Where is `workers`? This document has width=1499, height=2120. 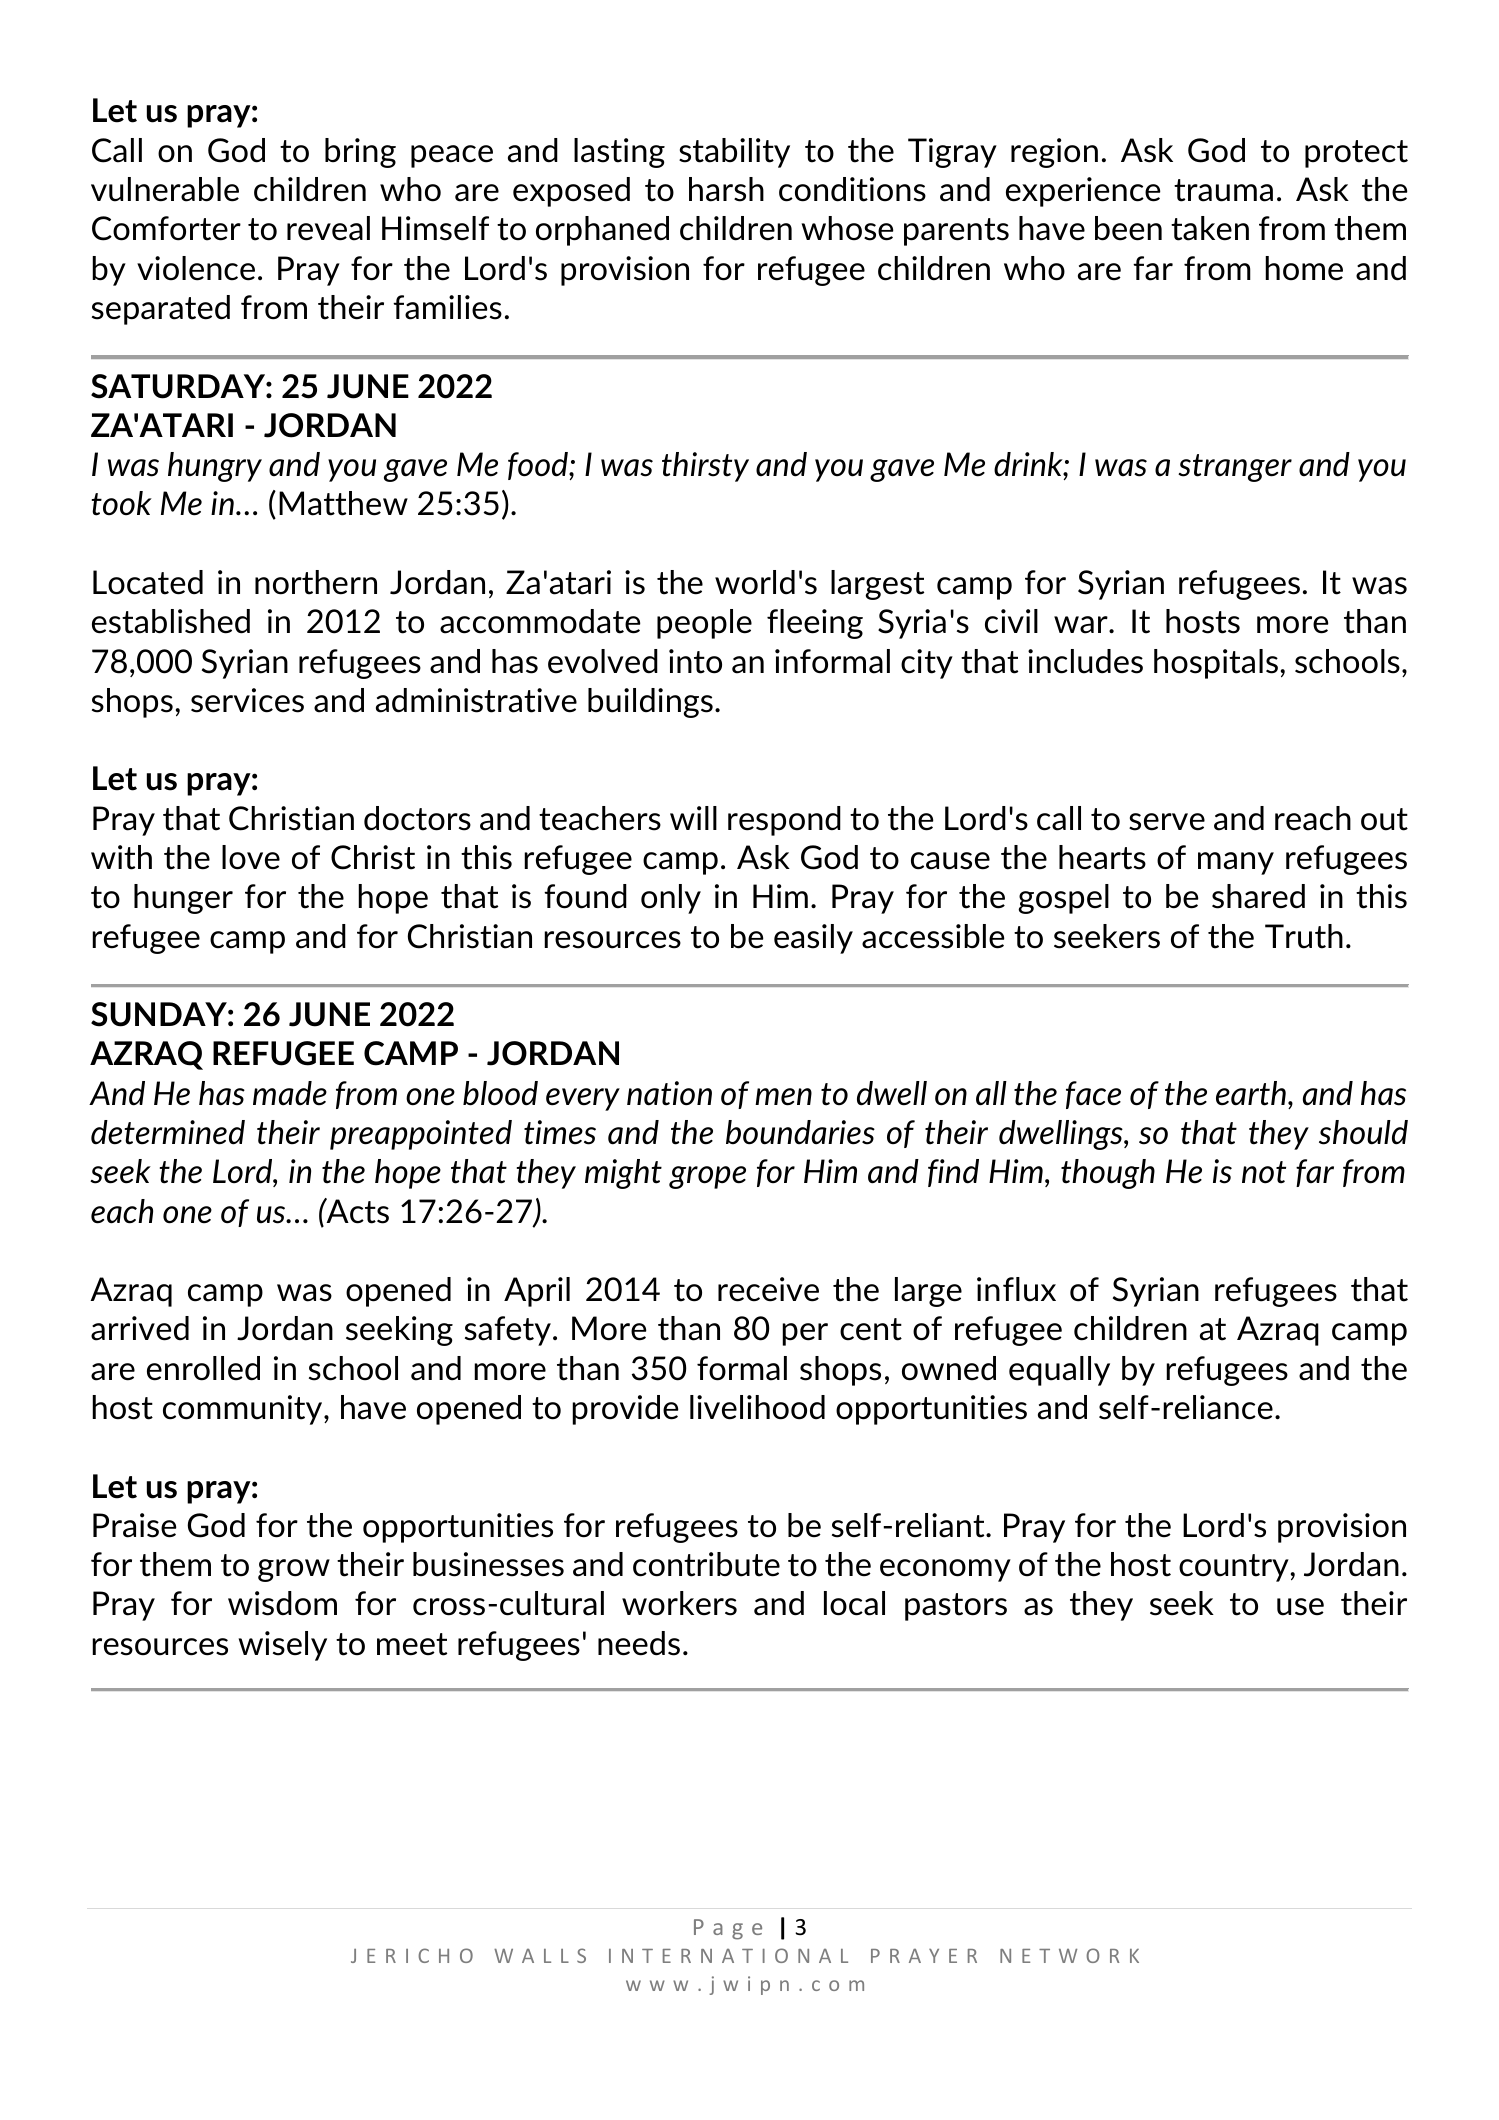
workers is located at coordinates (679, 1603).
